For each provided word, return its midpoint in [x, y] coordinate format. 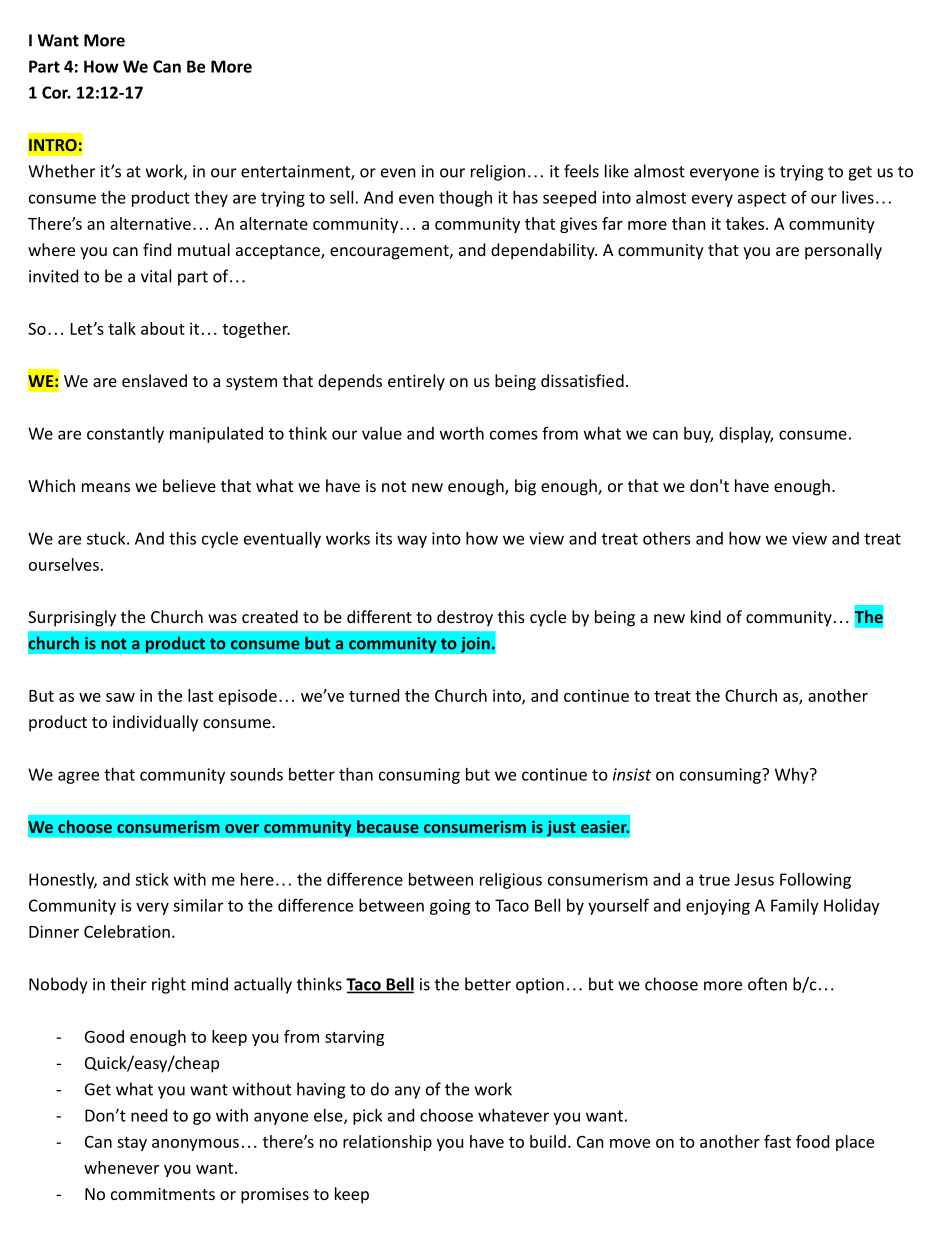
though [465, 199]
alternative [150, 223]
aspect [762, 199]
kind [706, 616]
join [476, 644]
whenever [121, 1167]
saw [120, 697]
